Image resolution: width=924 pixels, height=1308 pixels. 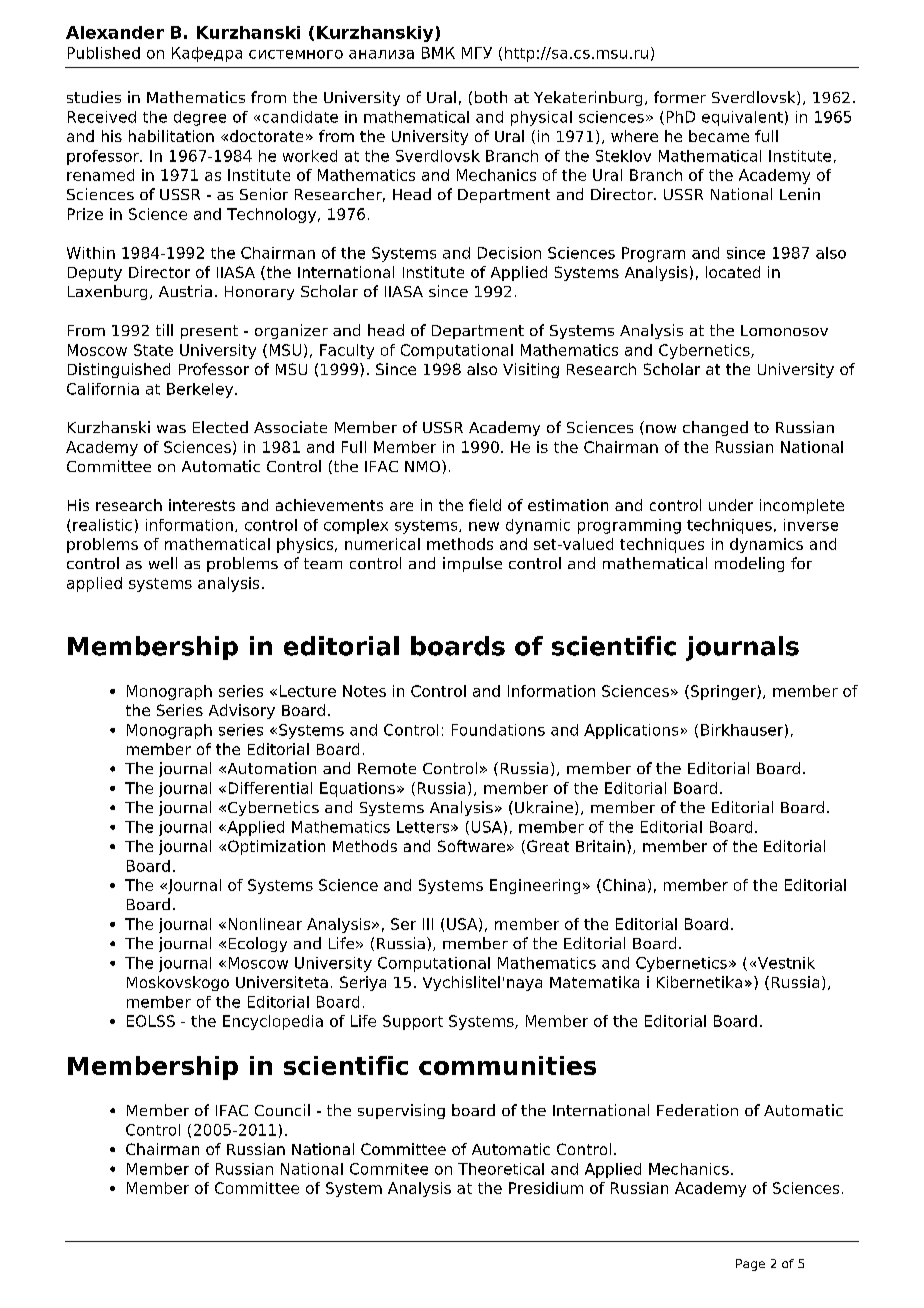 I want to click on degree, so click(x=200, y=118).
